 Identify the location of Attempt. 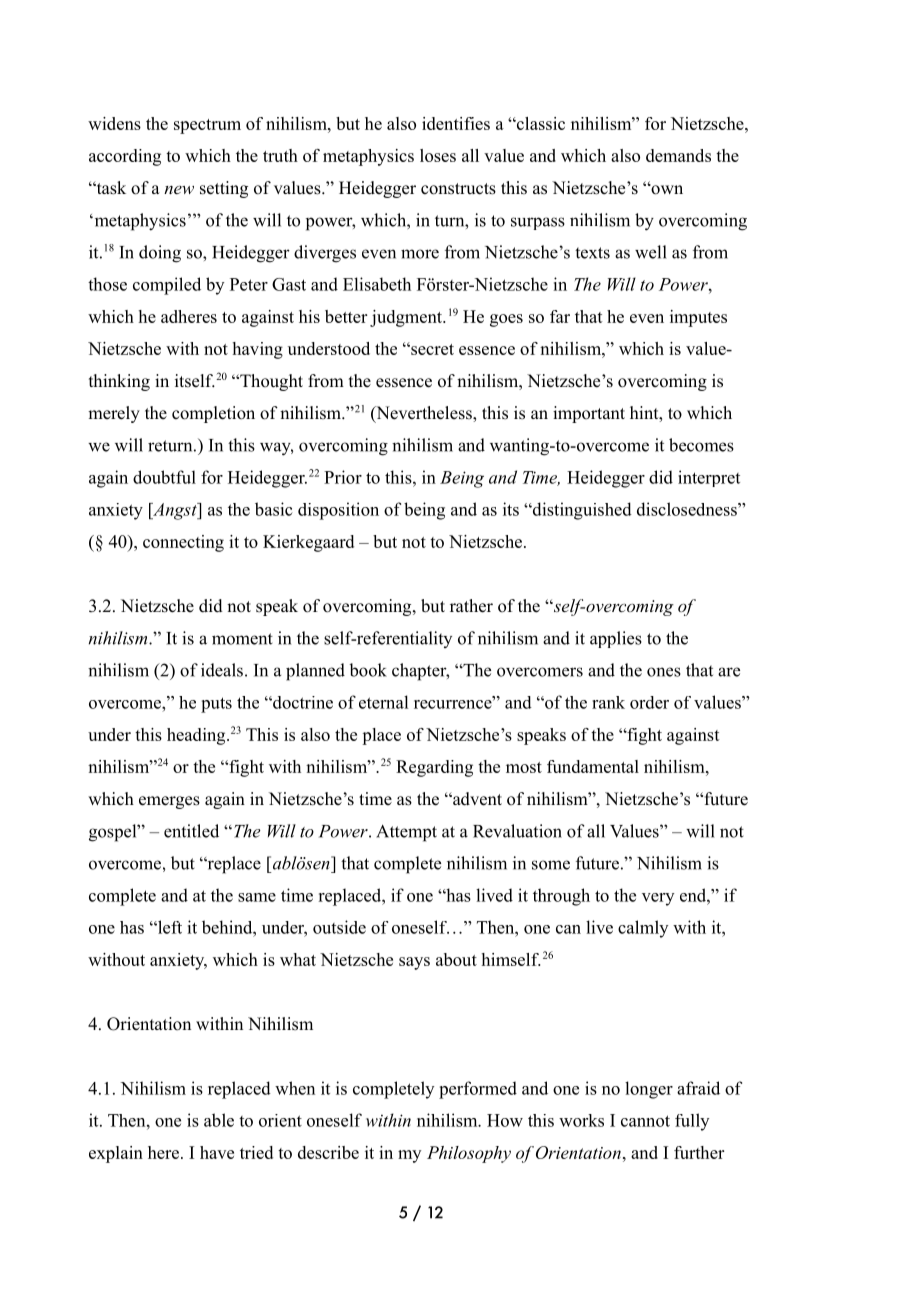
(406, 833).
